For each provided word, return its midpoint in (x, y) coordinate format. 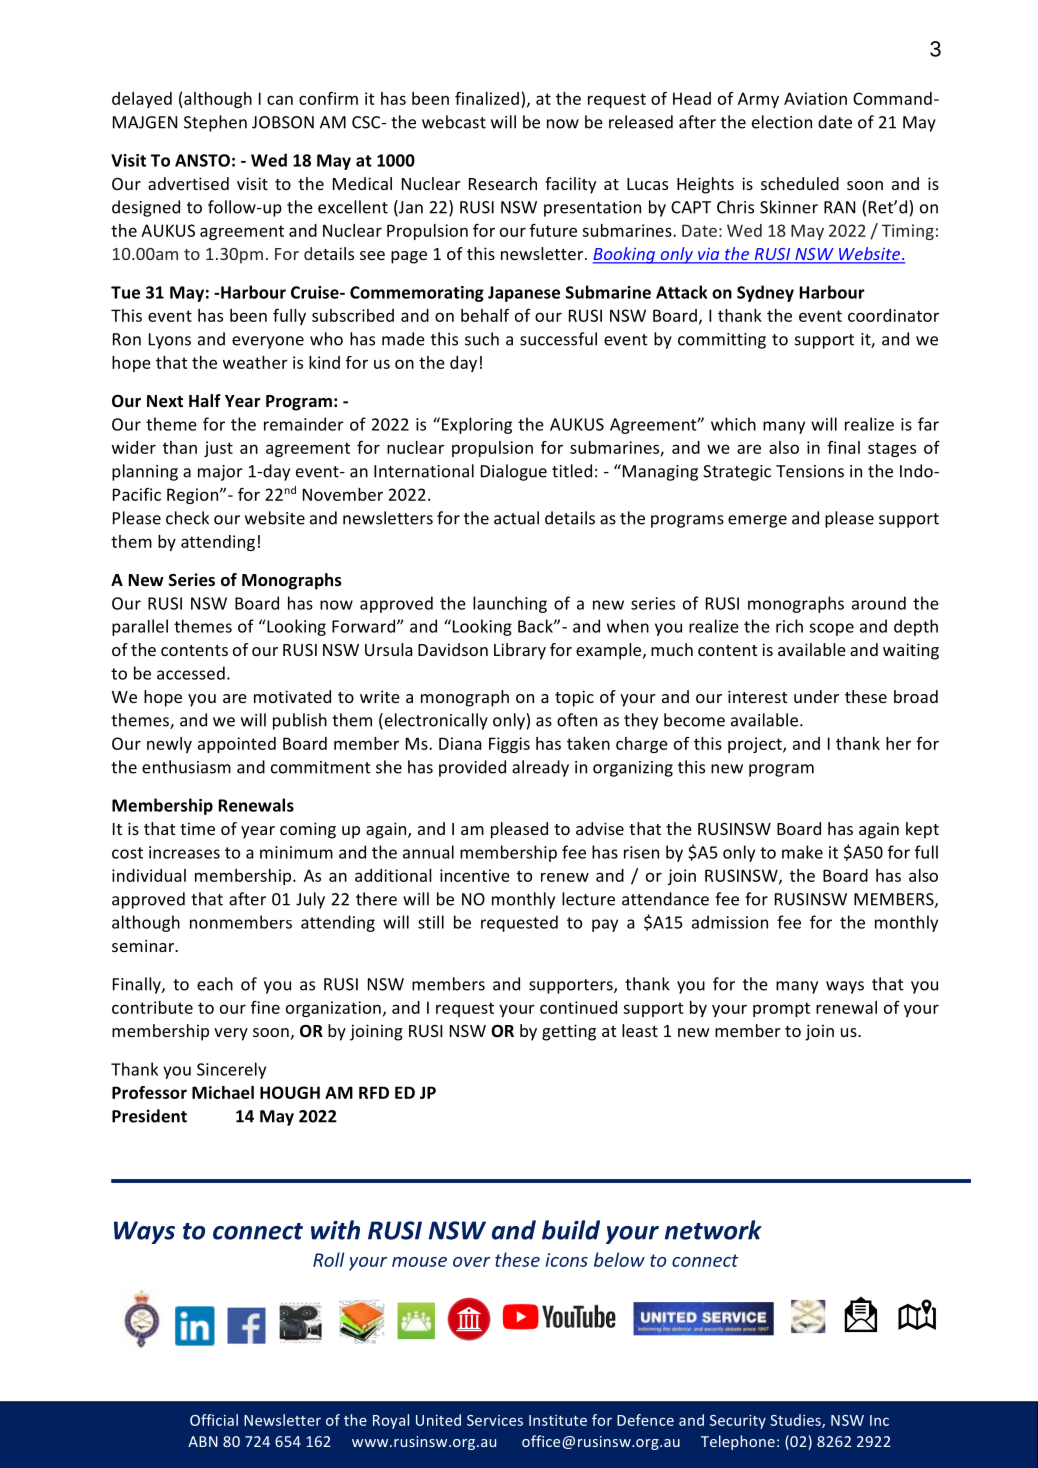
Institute (558, 1420)
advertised (188, 183)
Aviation (815, 98)
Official (214, 1420)
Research (503, 183)
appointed (237, 745)
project (756, 745)
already (540, 768)
